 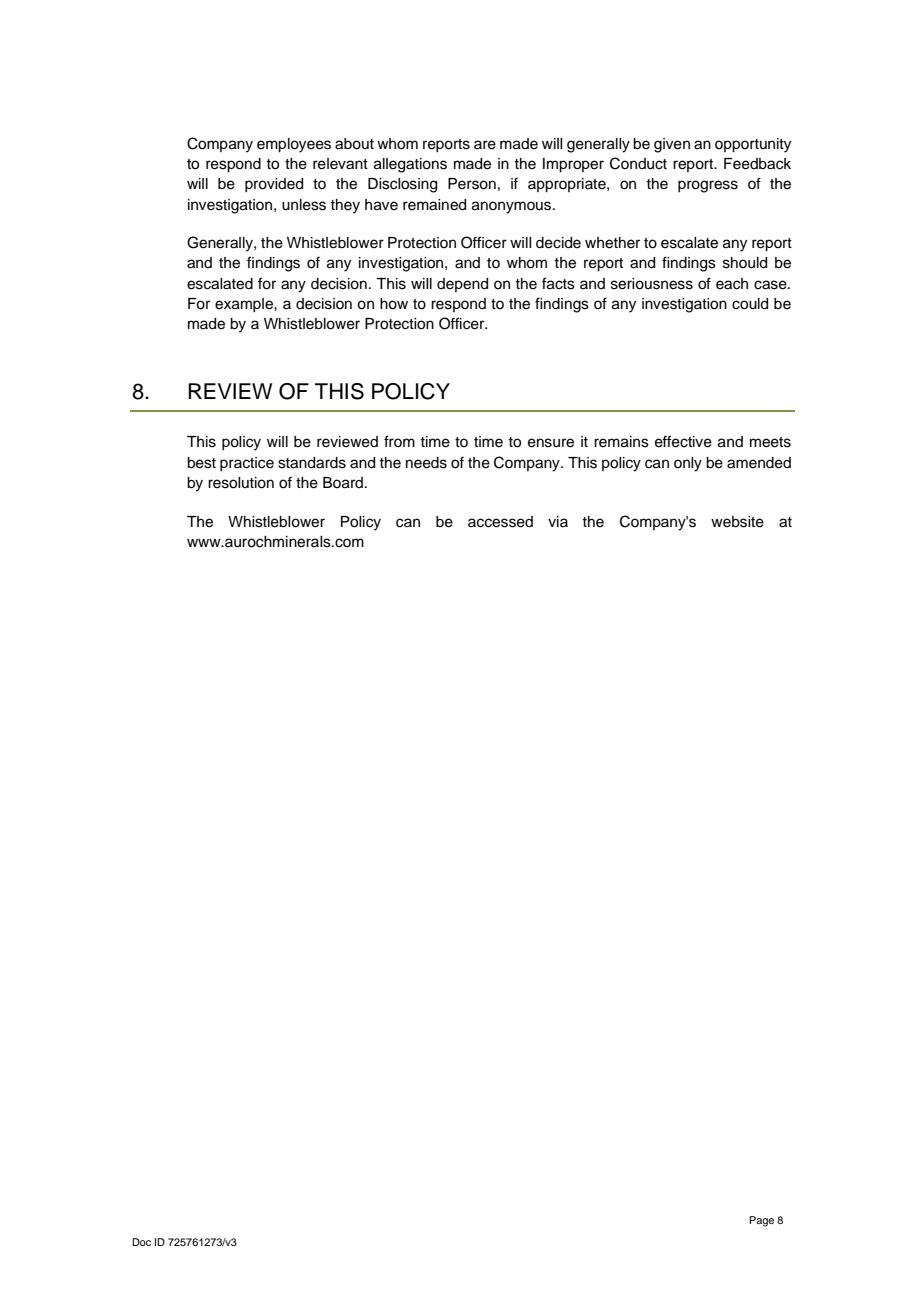 I want to click on accessed, so click(x=500, y=522).
